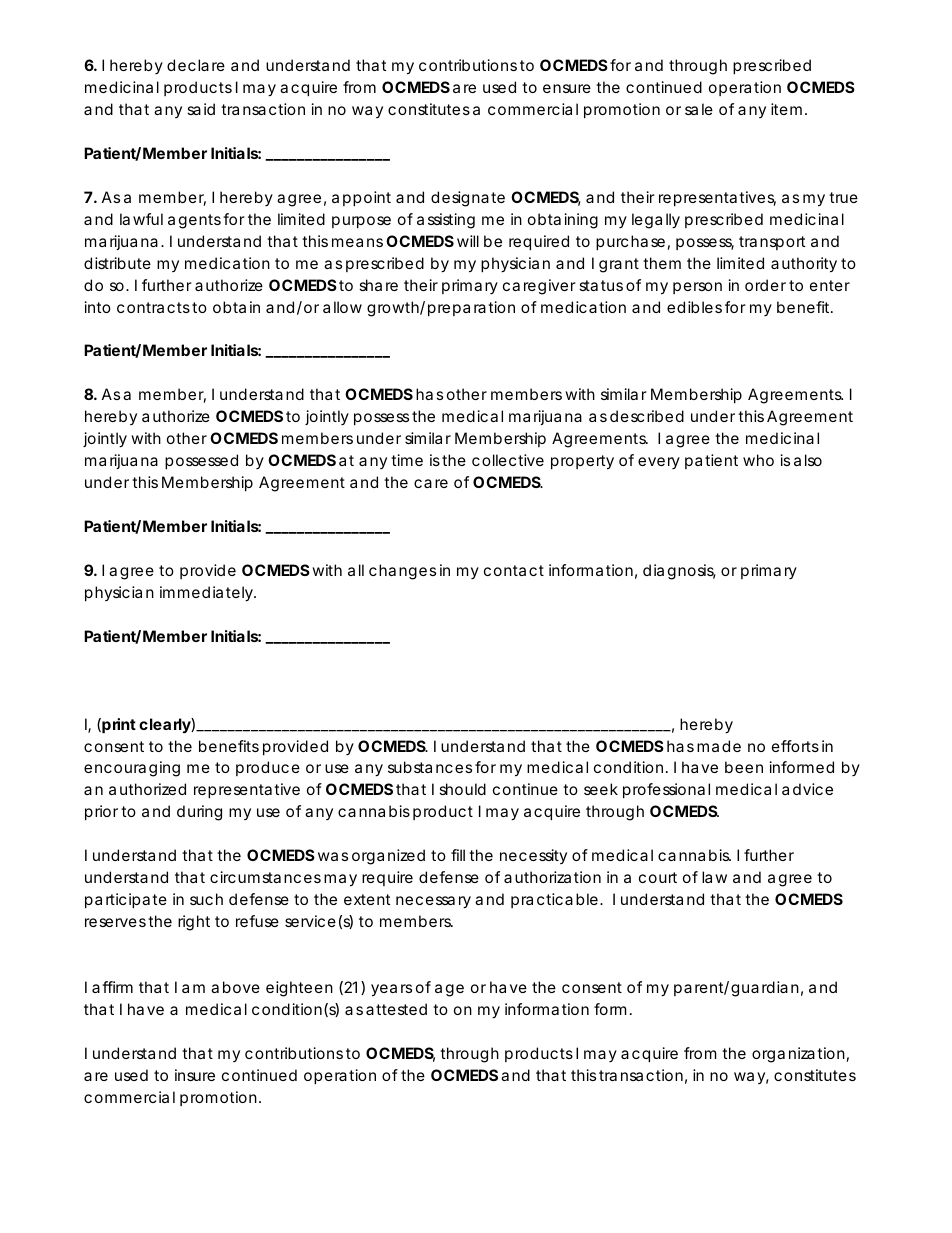 The image size is (952, 1233). What do you see at coordinates (153, 307) in the screenshot?
I see `contracts` at bounding box center [153, 307].
